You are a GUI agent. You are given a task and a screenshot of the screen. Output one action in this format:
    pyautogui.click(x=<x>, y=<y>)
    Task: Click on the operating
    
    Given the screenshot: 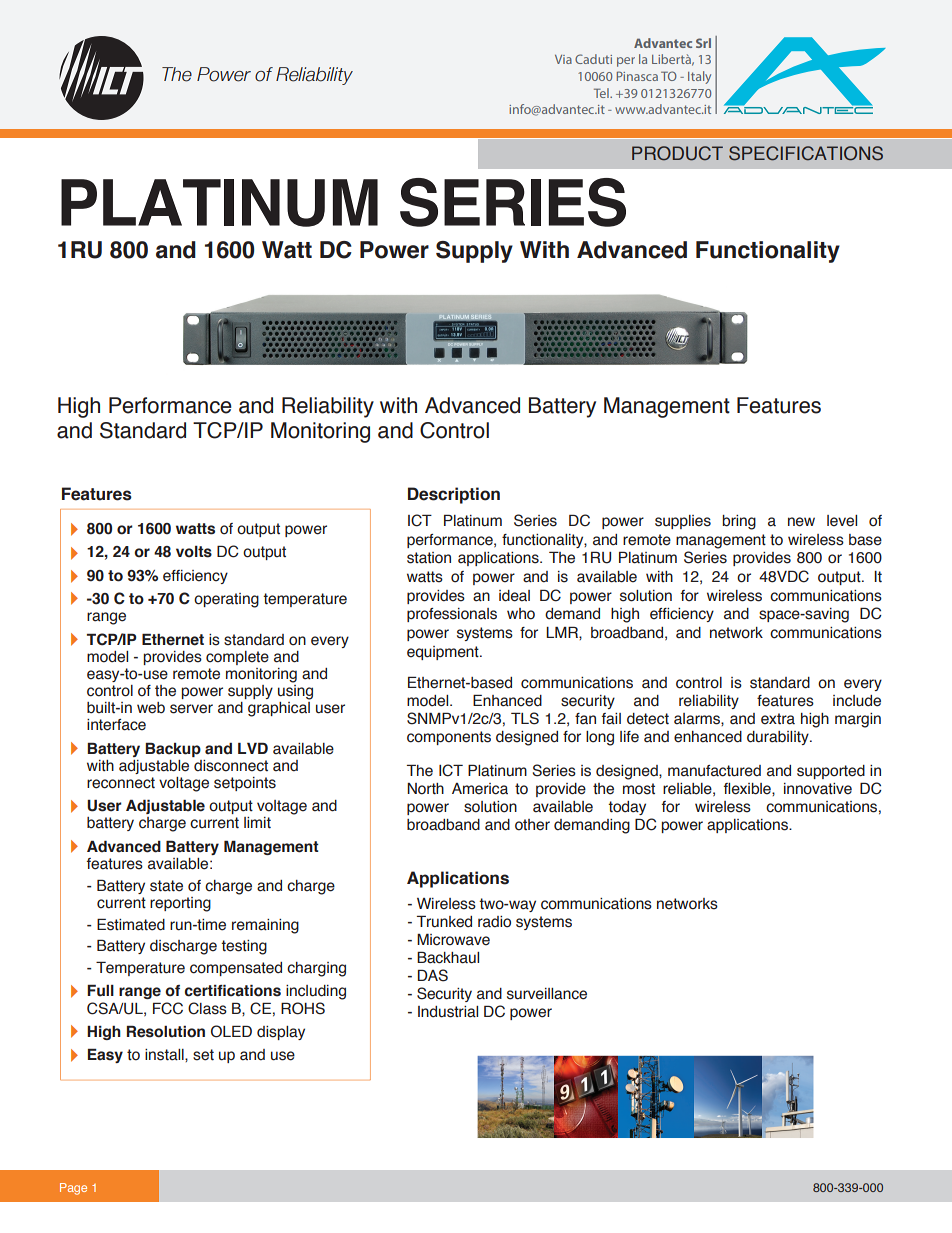 What is the action you would take?
    pyautogui.click(x=226, y=600)
